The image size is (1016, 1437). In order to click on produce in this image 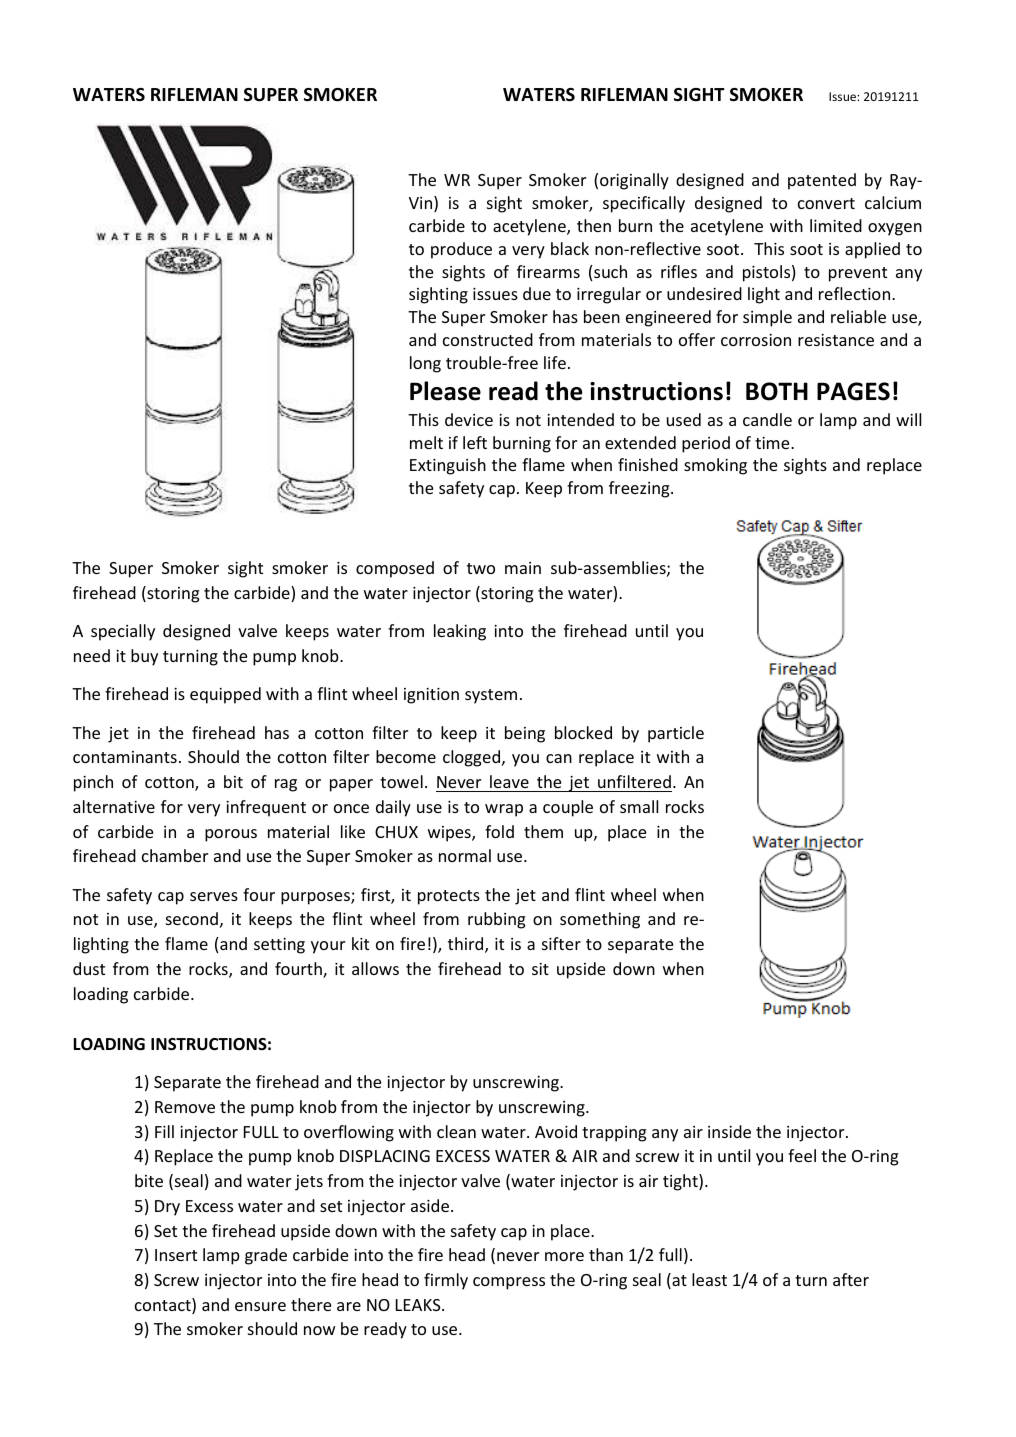, I will do `click(461, 250)`.
